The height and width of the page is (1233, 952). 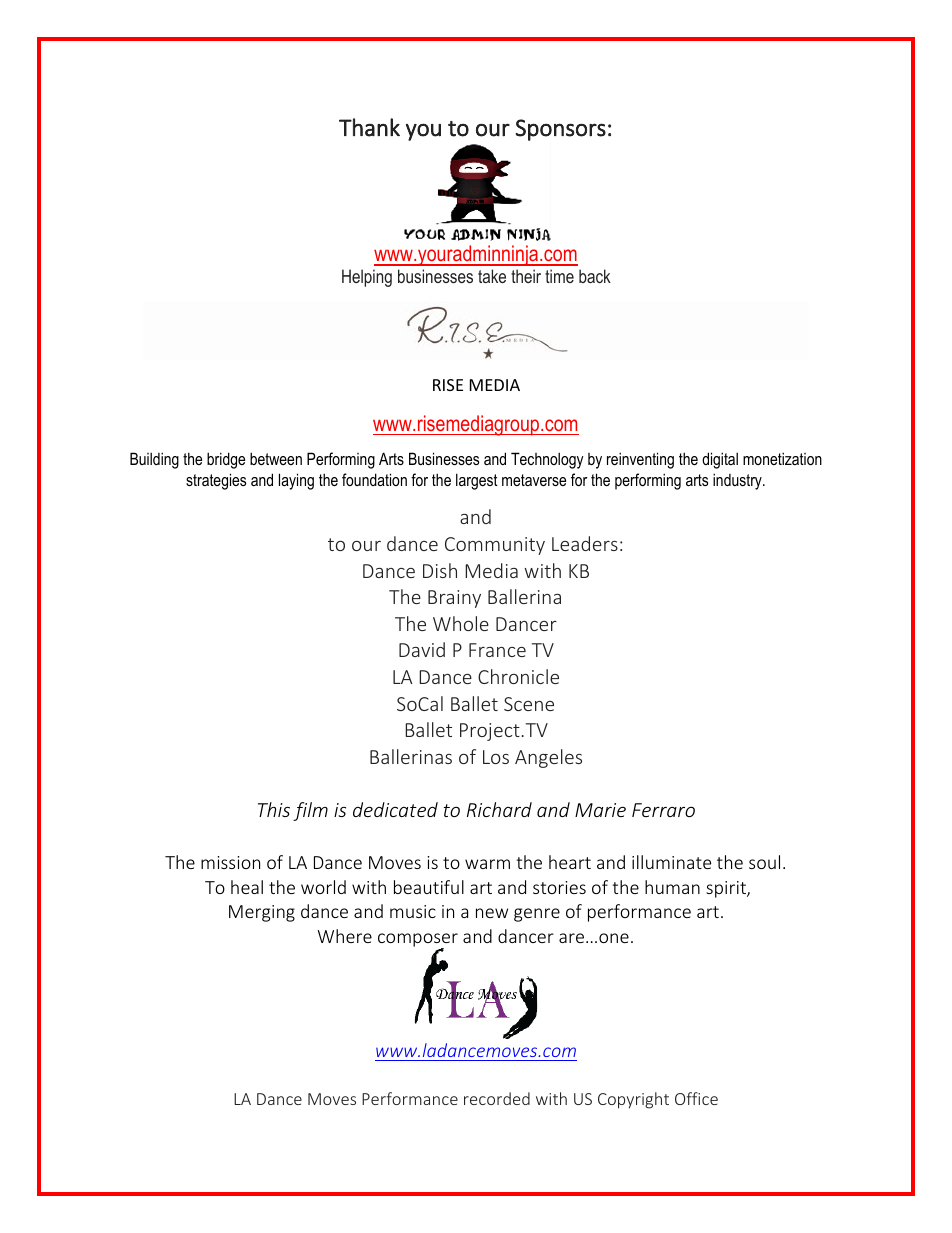 What do you see at coordinates (561, 130) in the page?
I see `Sponsors` at bounding box center [561, 130].
